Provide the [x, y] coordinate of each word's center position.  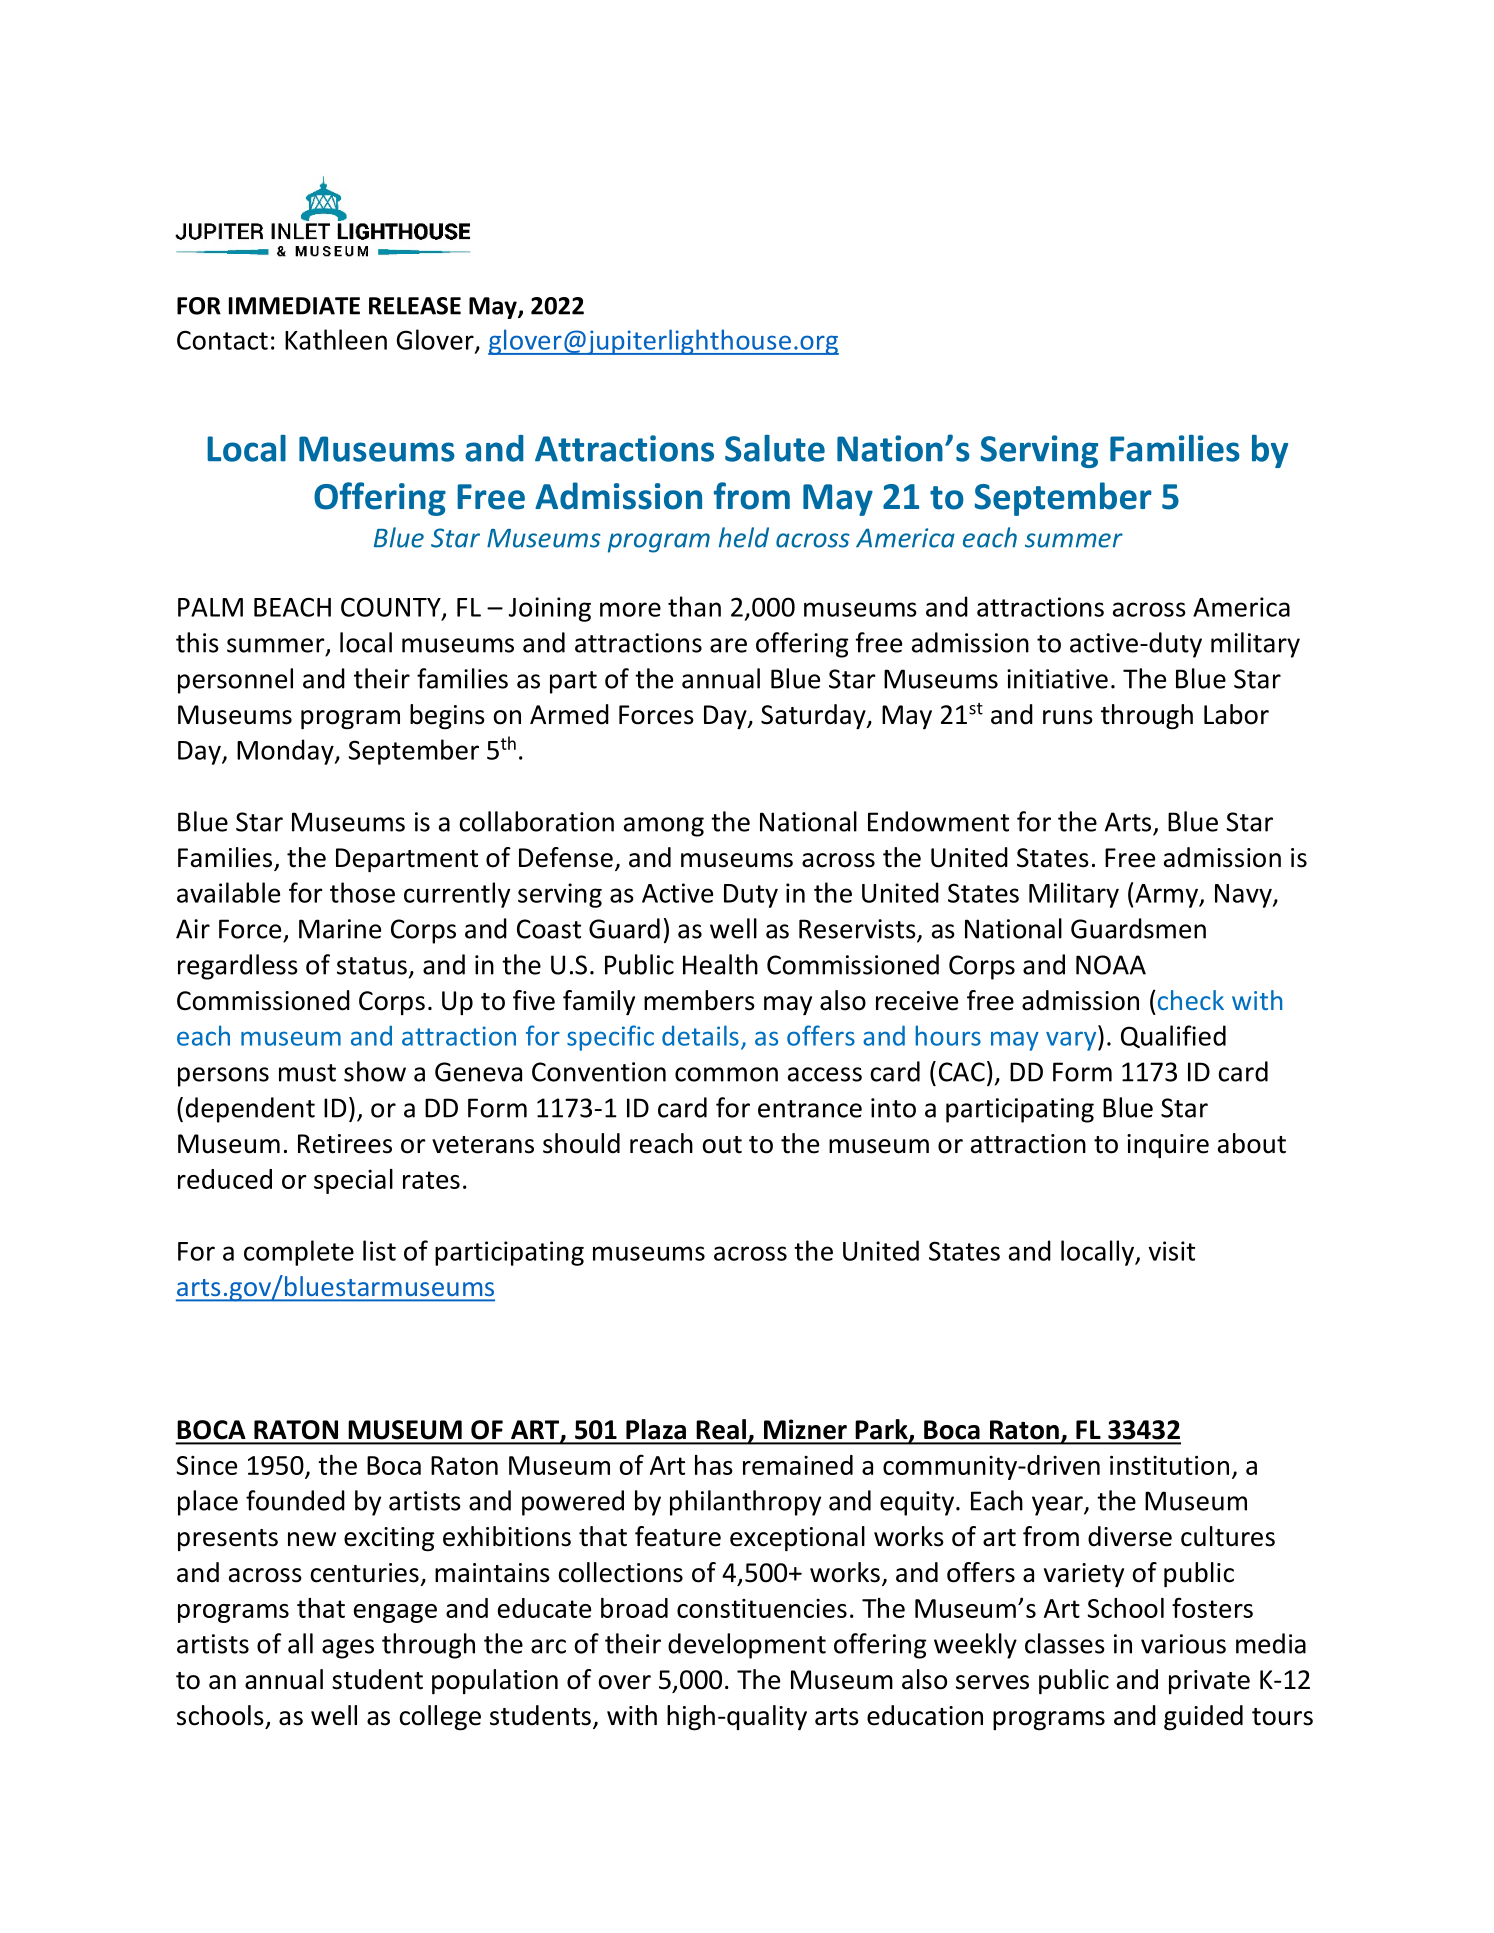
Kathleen [336, 339]
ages [348, 1649]
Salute [775, 448]
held [744, 537]
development [747, 1646]
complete [299, 1253]
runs [1068, 717]
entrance [810, 1109]
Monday [286, 752]
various [1183, 1644]
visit [1171, 1251]
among [664, 827]
